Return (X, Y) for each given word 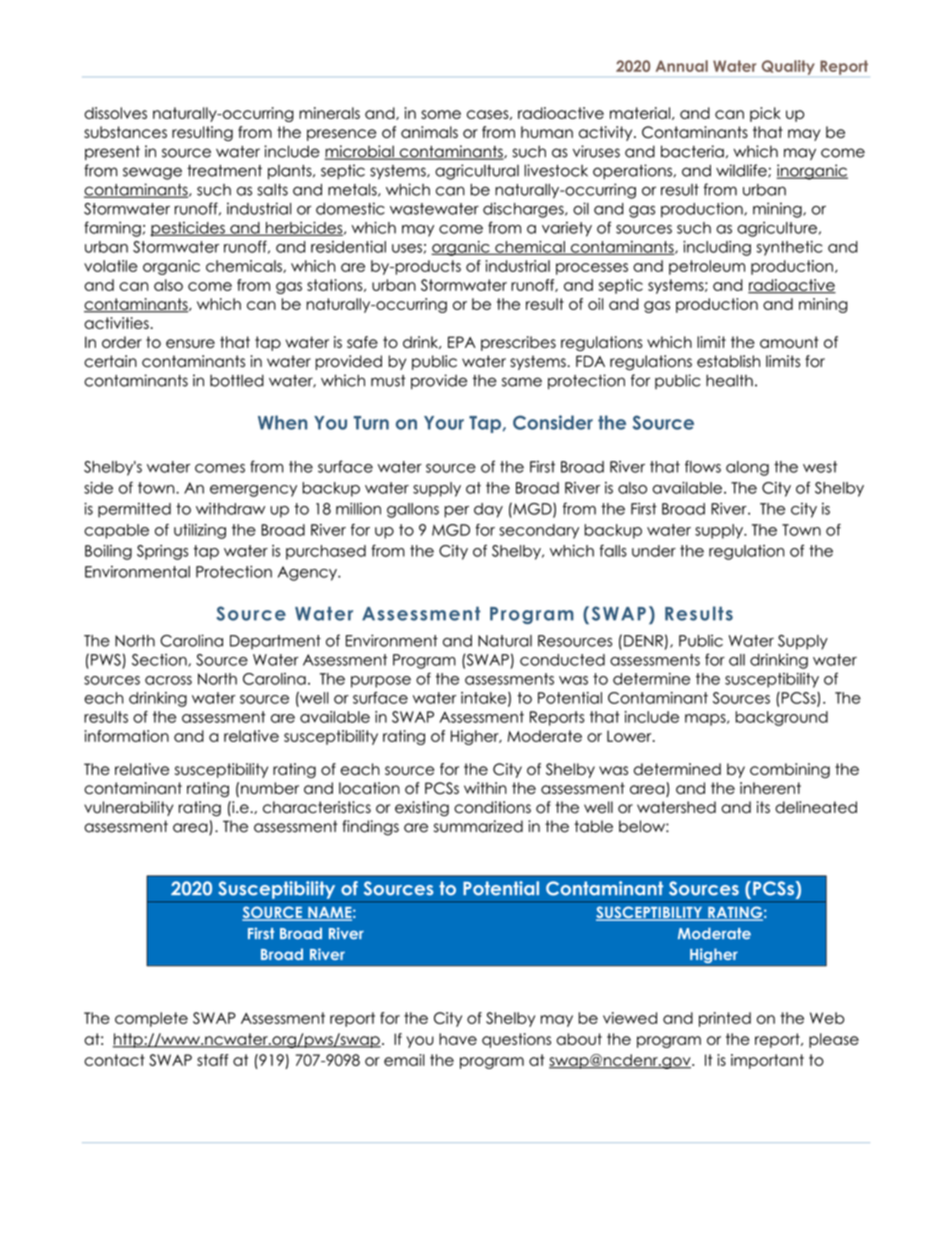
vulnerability (128, 808)
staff (213, 1060)
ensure (190, 343)
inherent (770, 788)
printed (725, 1019)
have (458, 1039)
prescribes (518, 343)
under (654, 551)
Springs (162, 552)
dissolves (115, 113)
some (441, 114)
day (488, 510)
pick (765, 114)
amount (789, 342)
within (485, 788)
